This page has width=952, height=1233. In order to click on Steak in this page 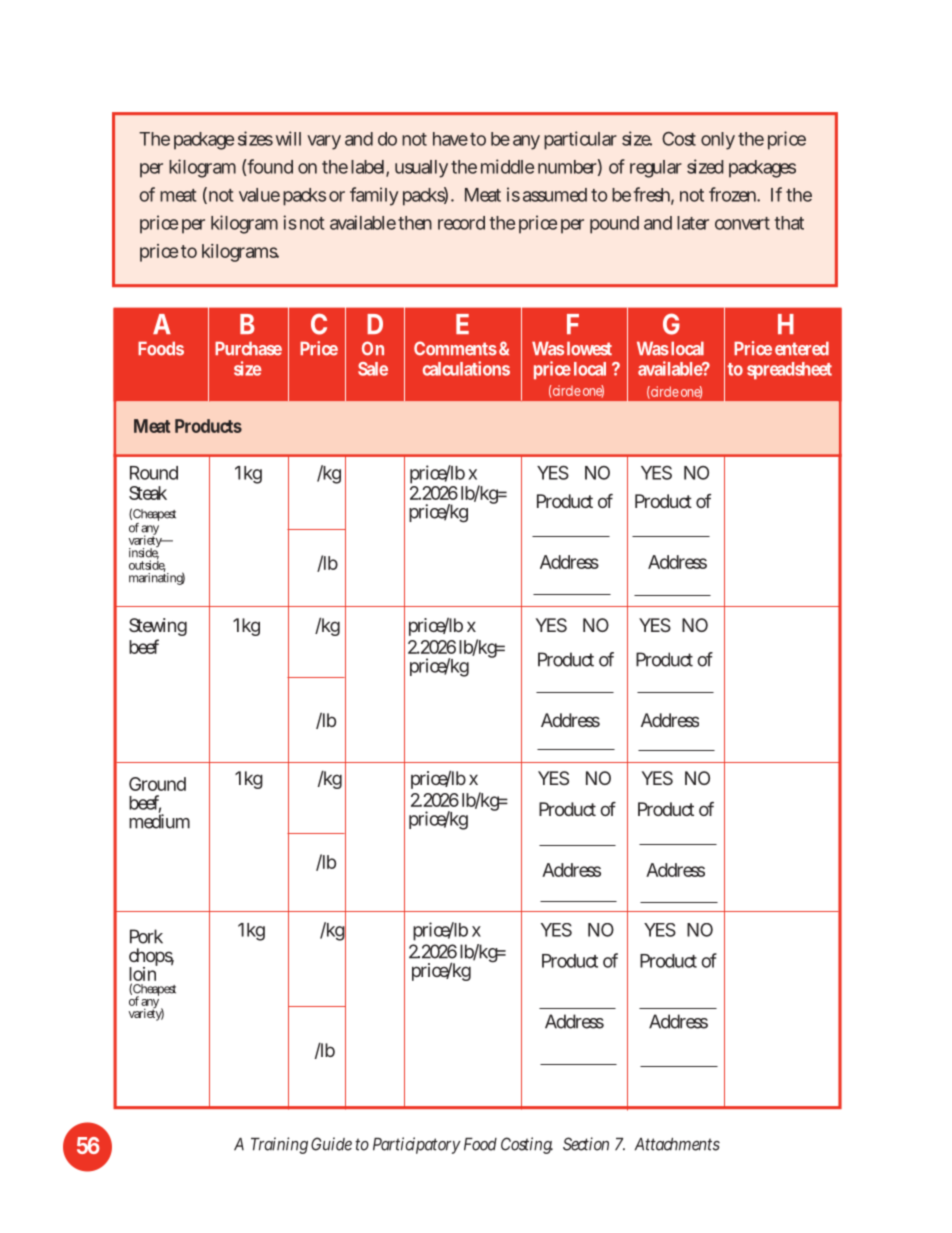, I will do `click(148, 493)`.
